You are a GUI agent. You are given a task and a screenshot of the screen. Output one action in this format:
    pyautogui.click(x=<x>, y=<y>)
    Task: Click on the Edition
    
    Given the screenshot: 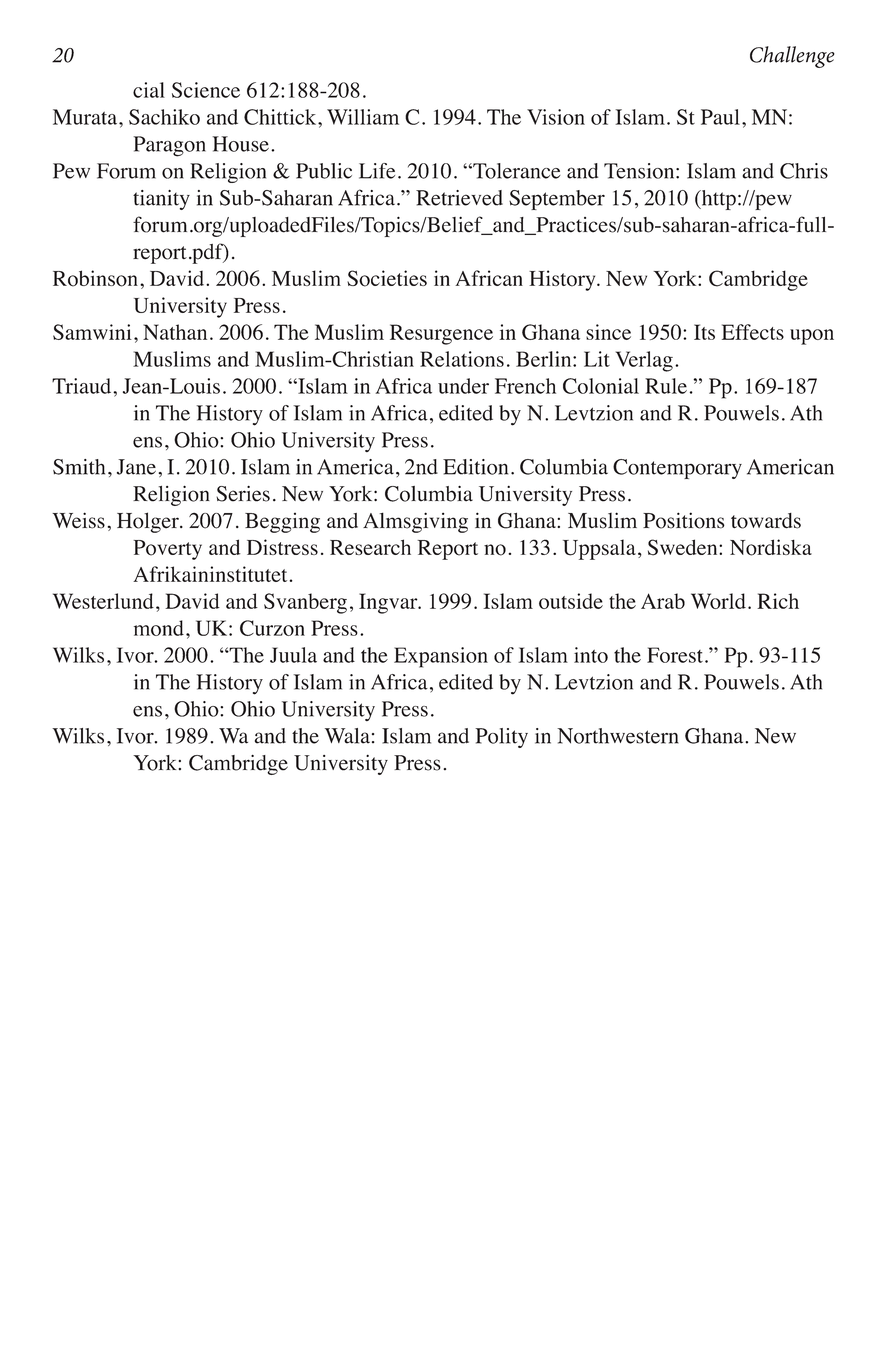 What is the action you would take?
    pyautogui.click(x=475, y=467)
